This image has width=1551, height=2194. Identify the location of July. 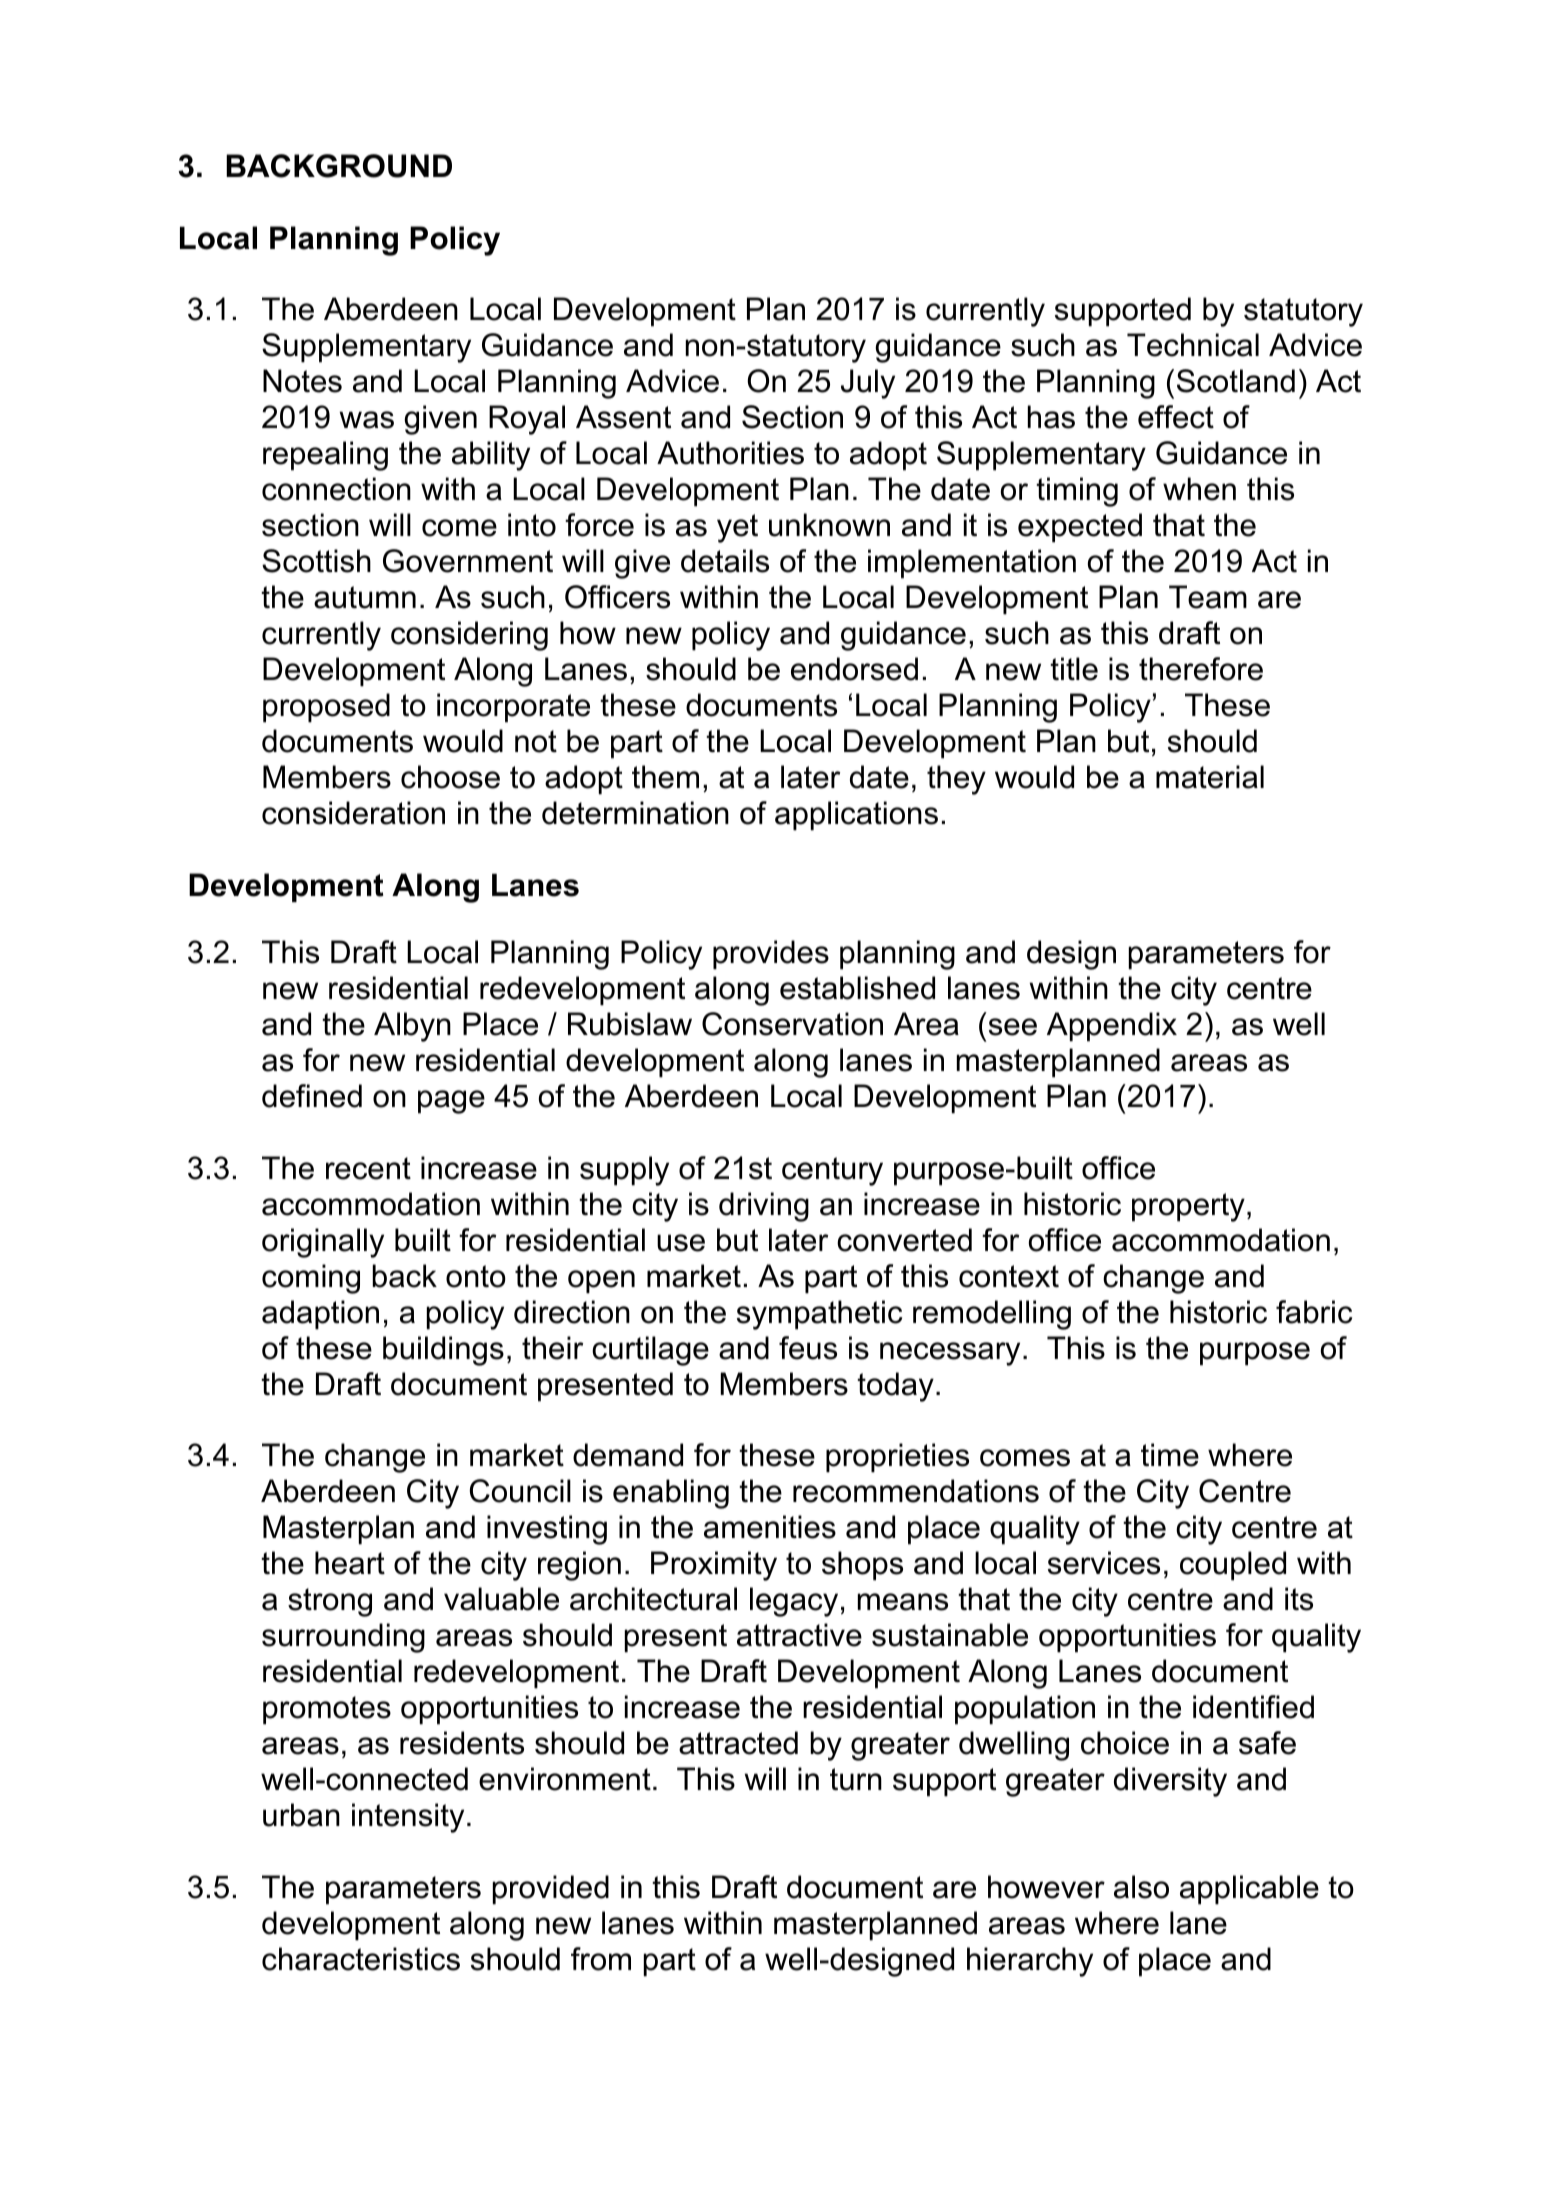
(868, 384).
